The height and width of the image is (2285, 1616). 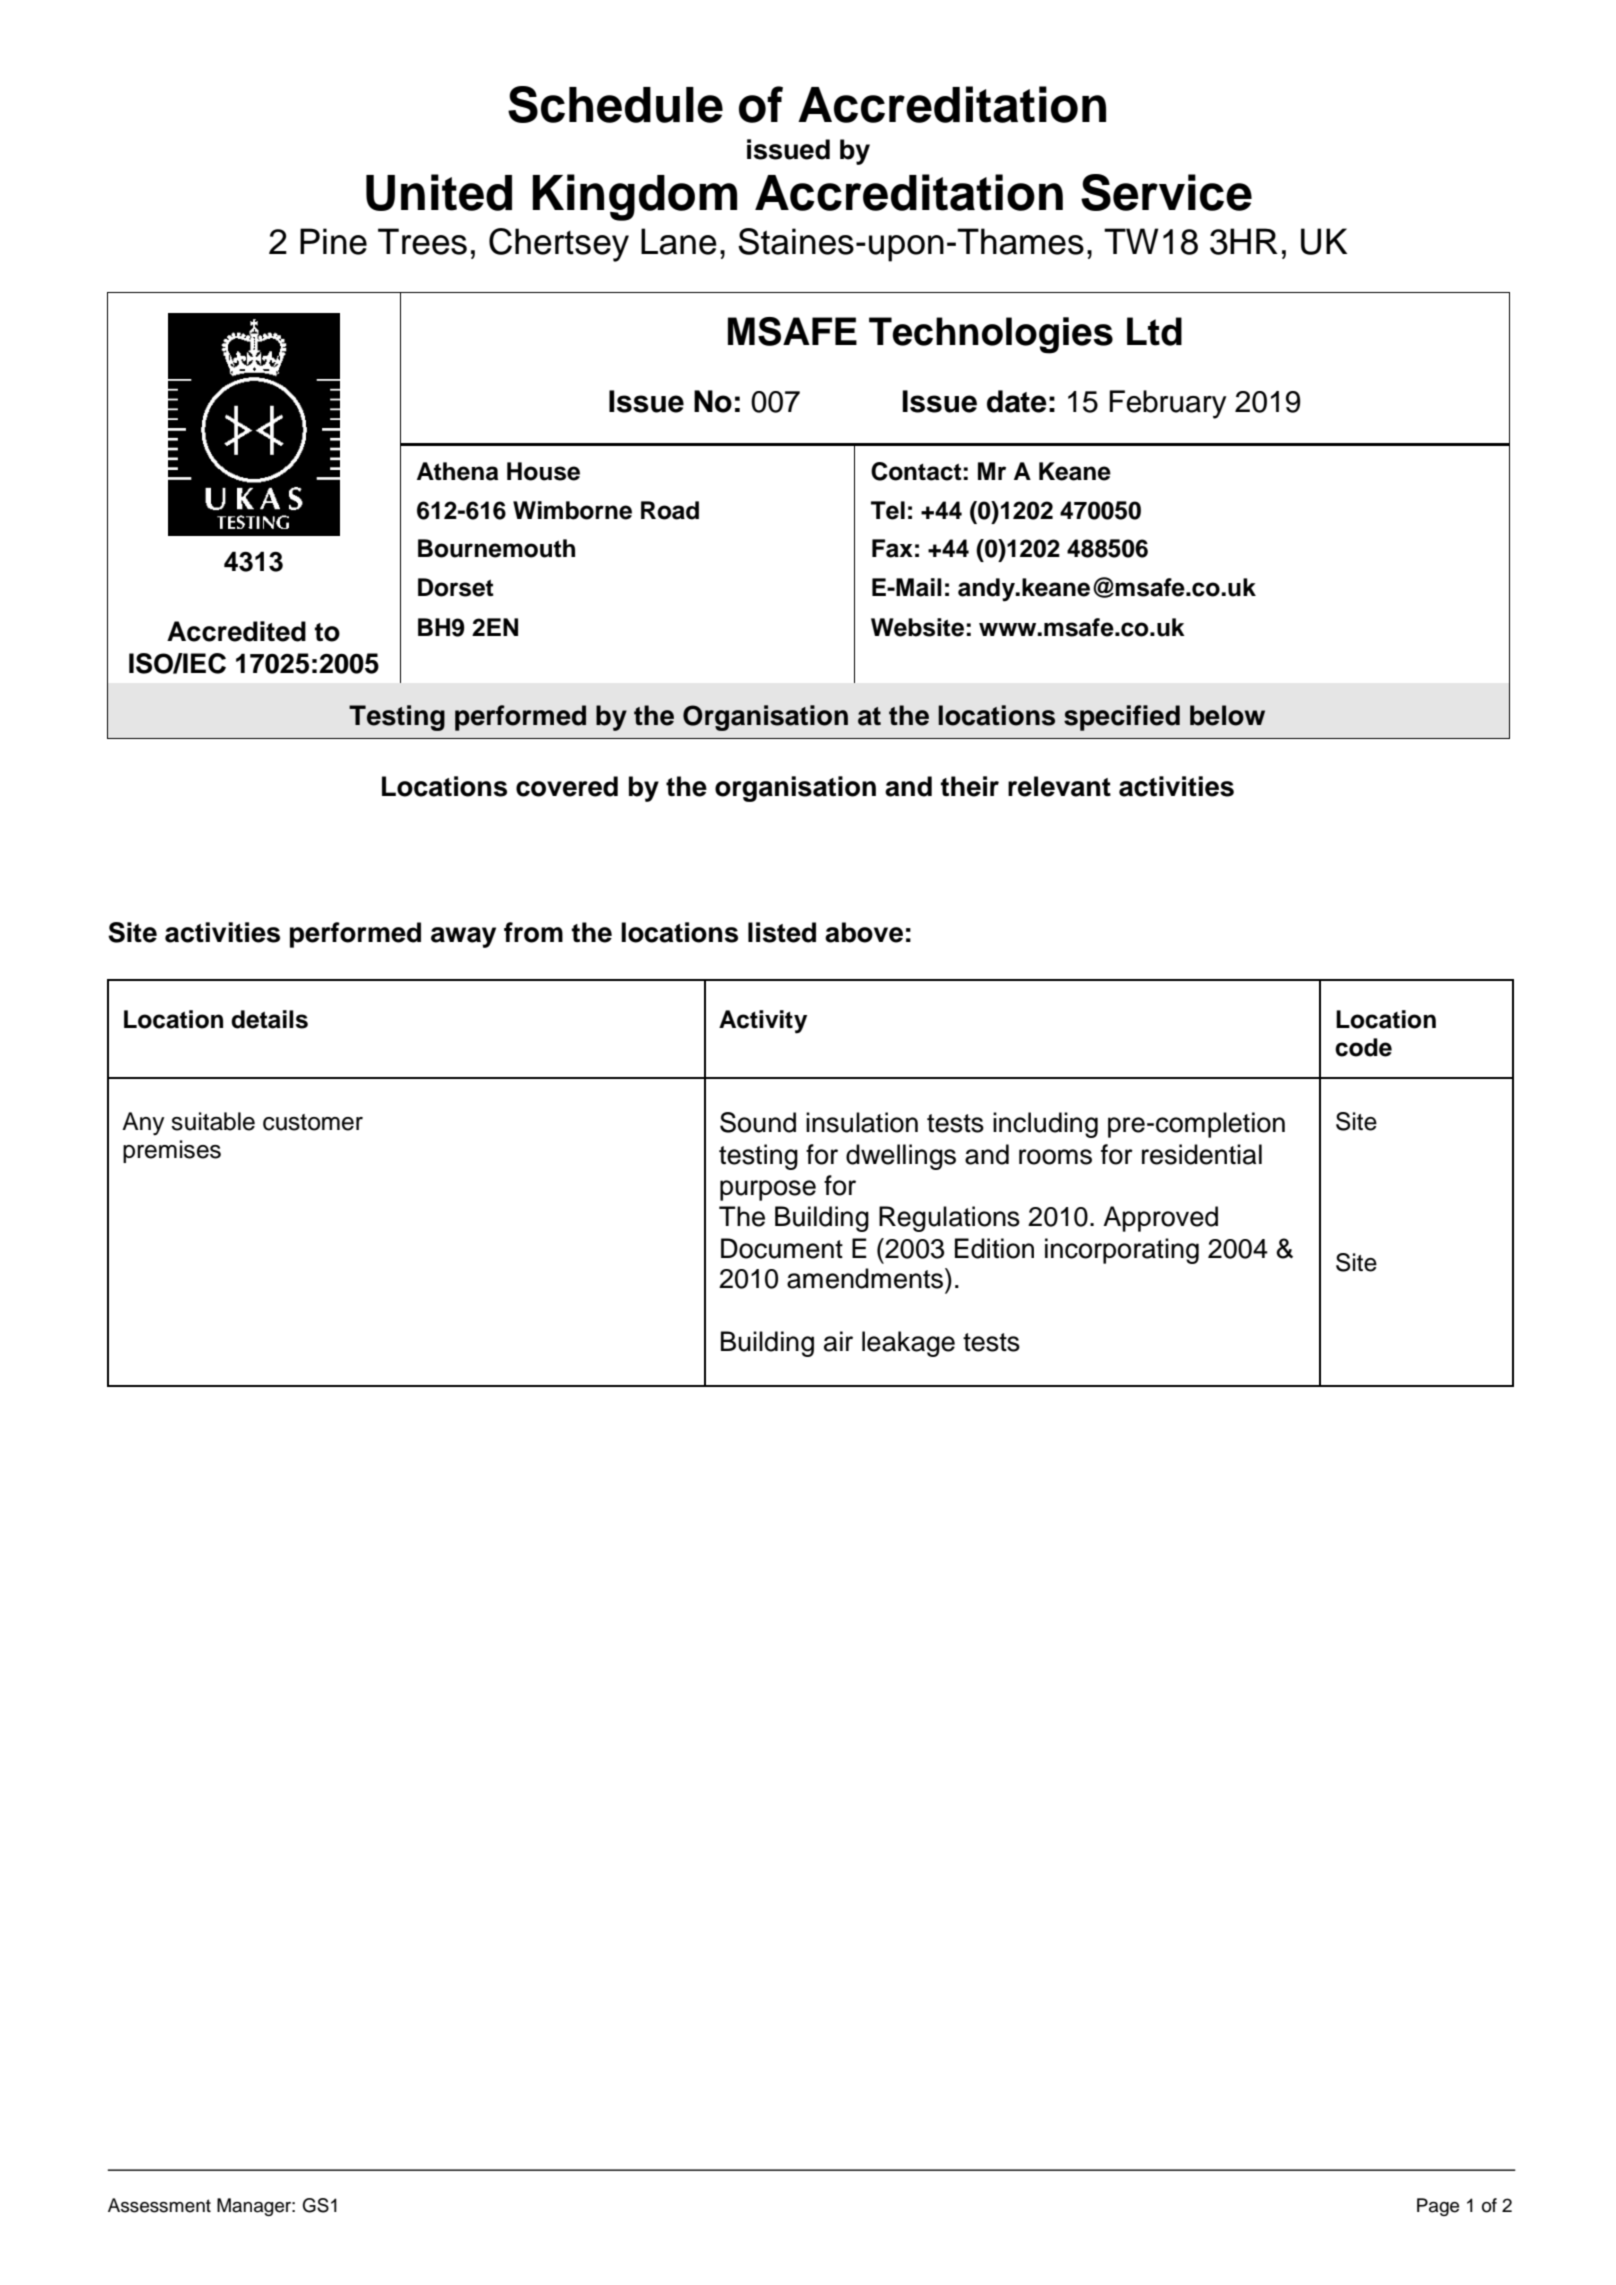 I want to click on Assessment, so click(x=159, y=2205).
